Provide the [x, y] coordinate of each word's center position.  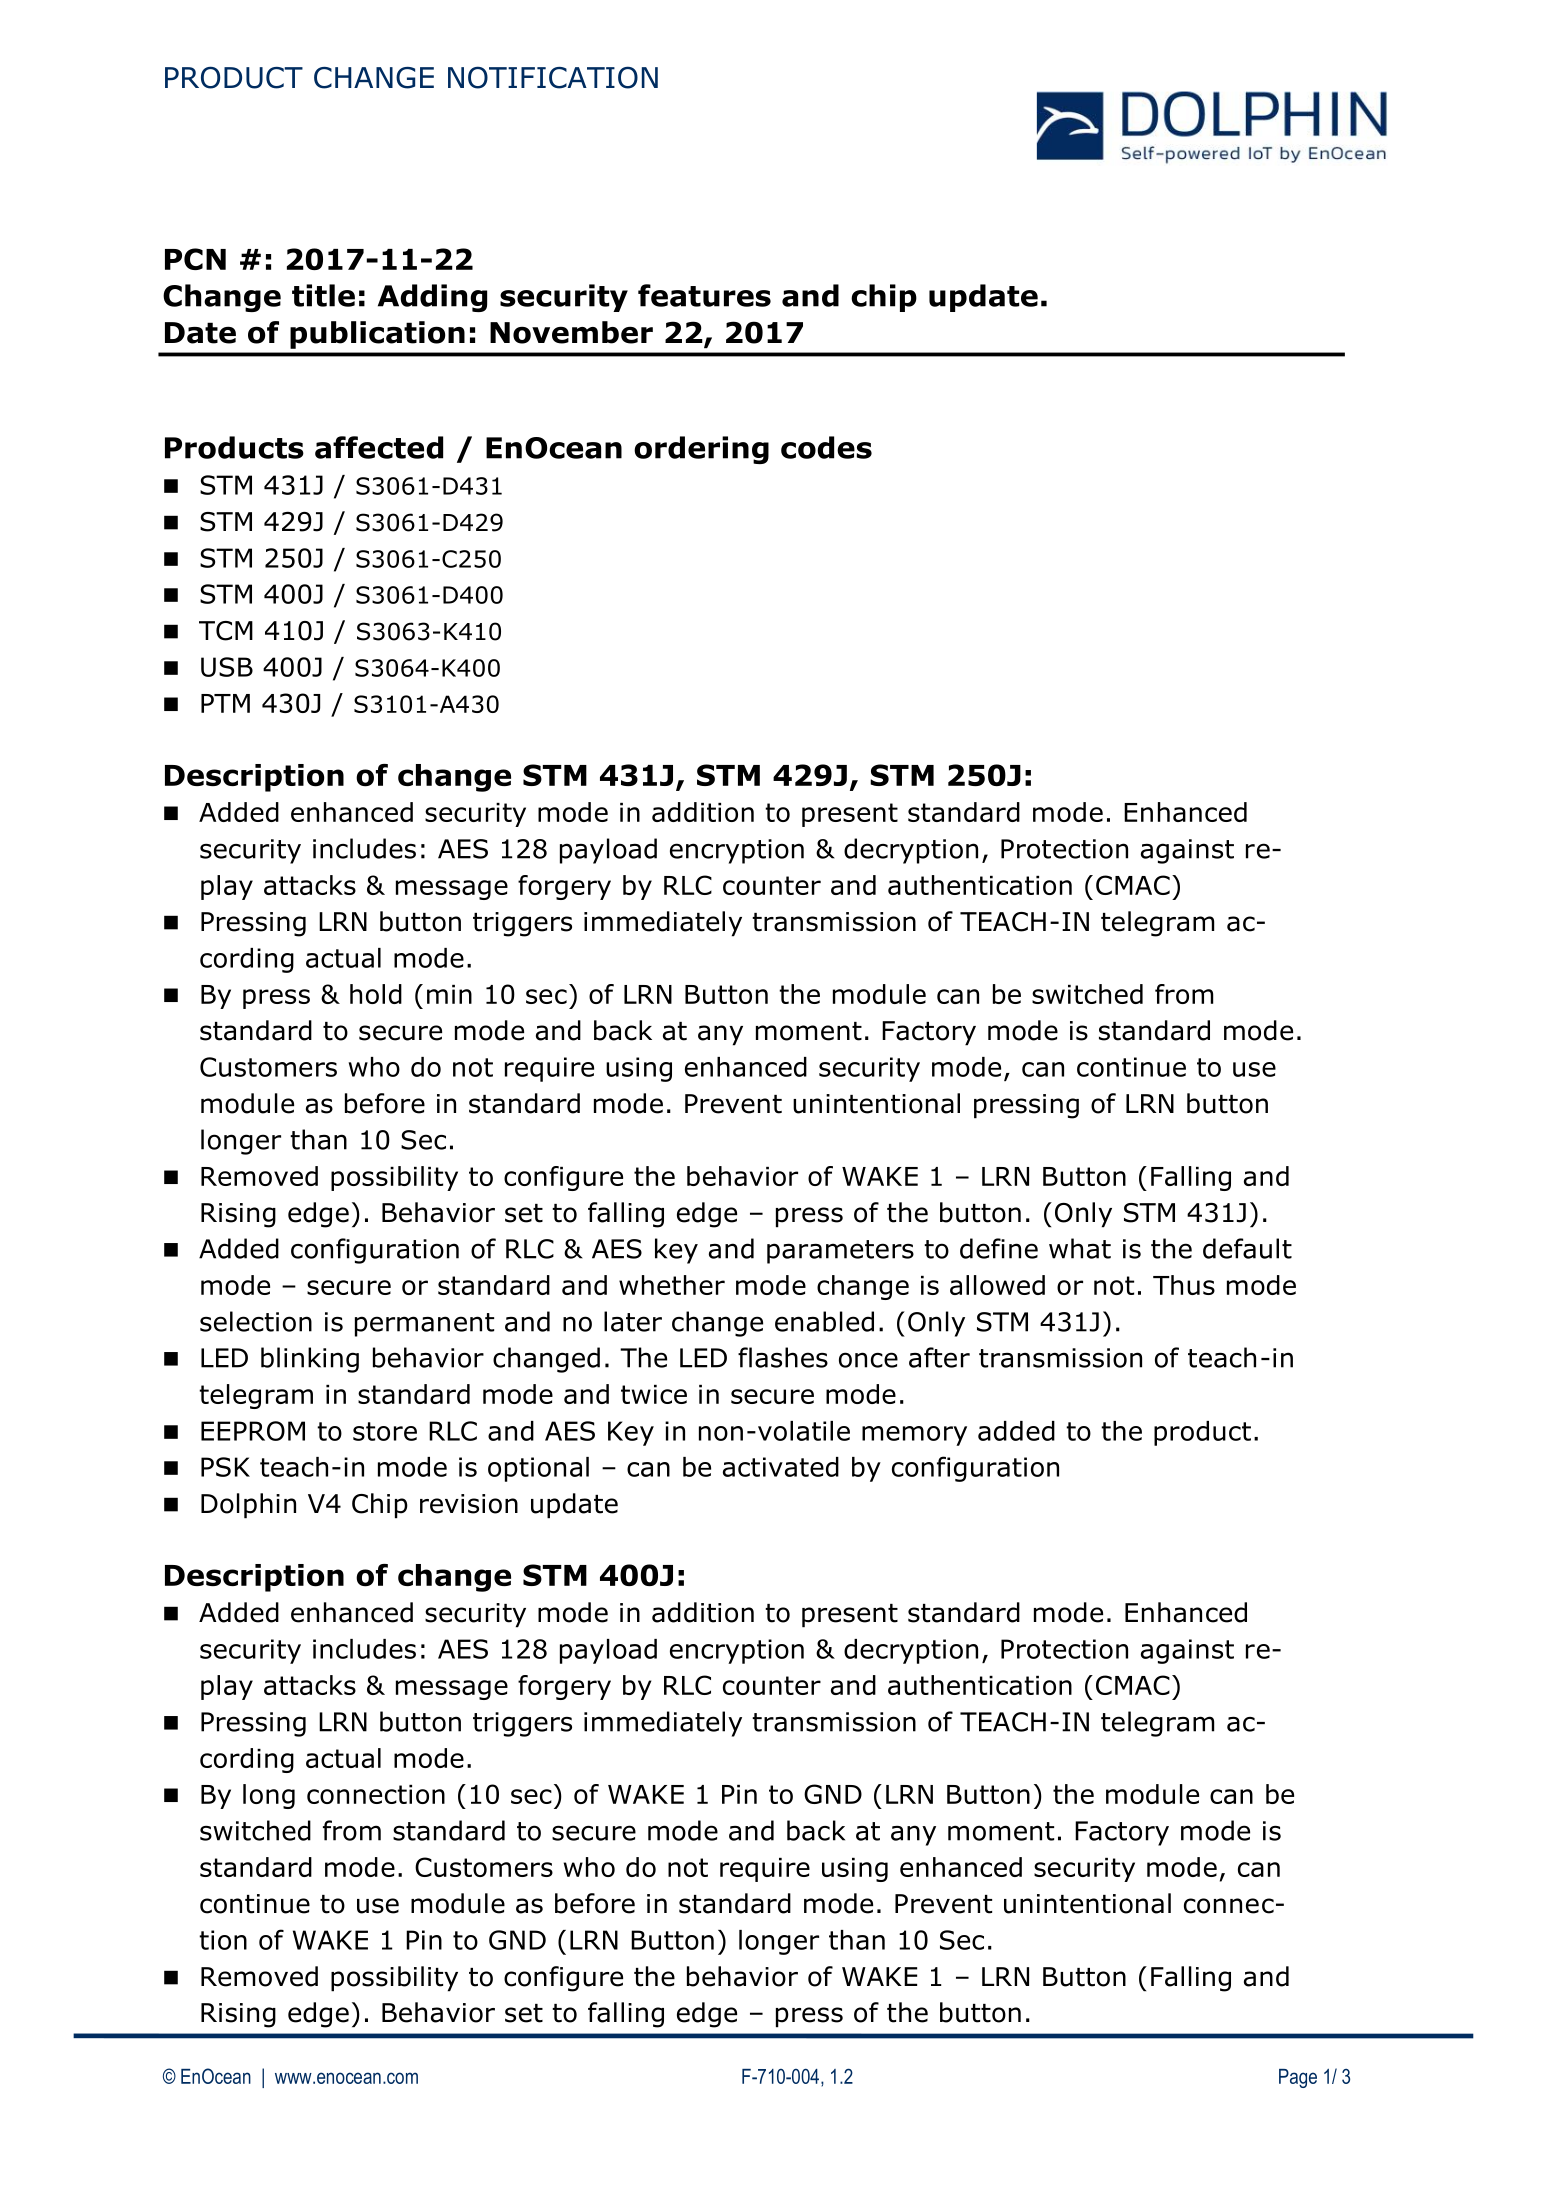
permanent [424, 1325]
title [323, 295]
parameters [840, 1252]
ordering [701, 450]
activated [781, 1467]
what [1080, 1248]
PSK [225, 1467]
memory [914, 1436]
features [704, 295]
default [1247, 1248]
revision [469, 1504]
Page [1298, 2078]
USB [227, 667]
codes [826, 447]
